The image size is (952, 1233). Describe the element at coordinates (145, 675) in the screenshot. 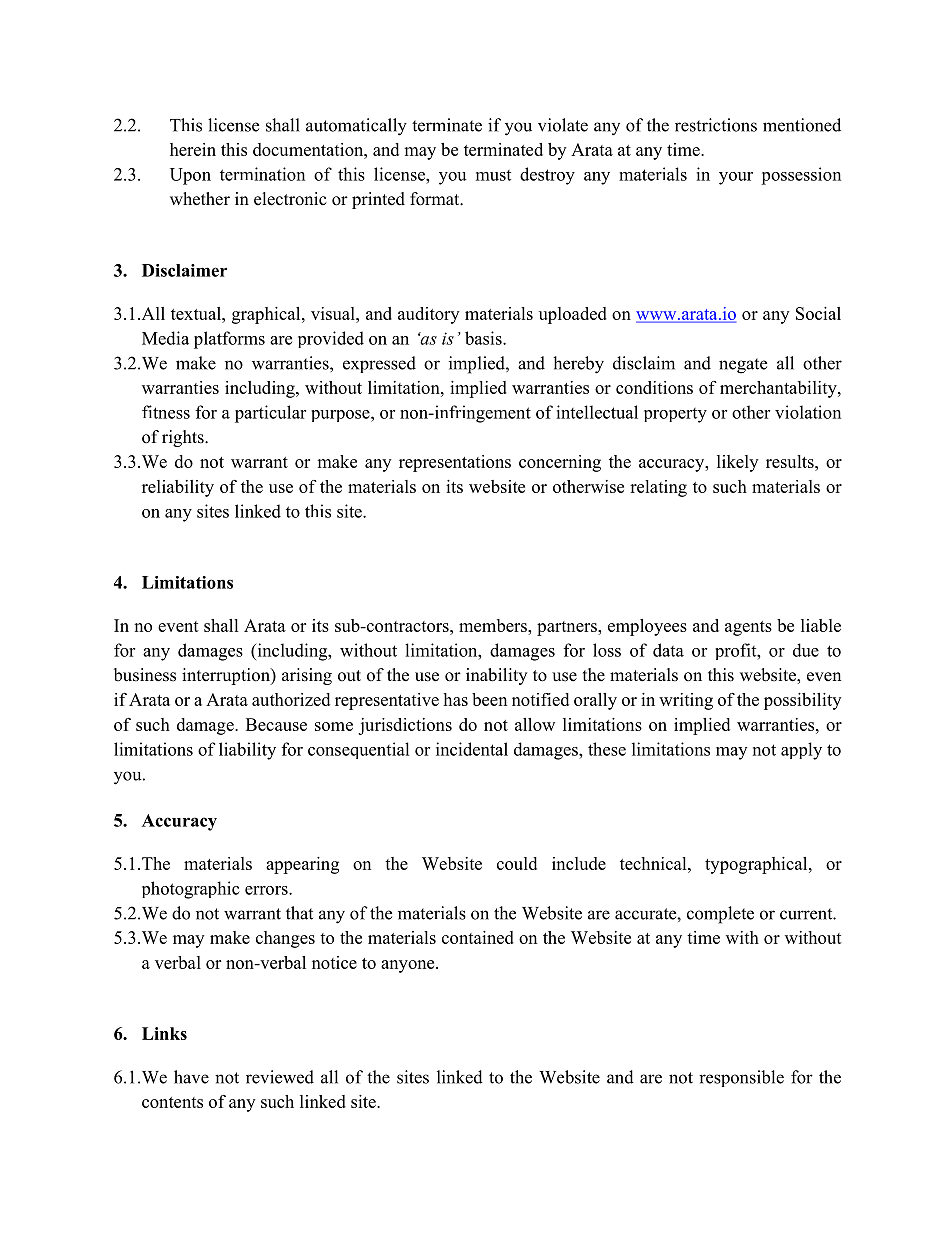

I see `business` at that location.
